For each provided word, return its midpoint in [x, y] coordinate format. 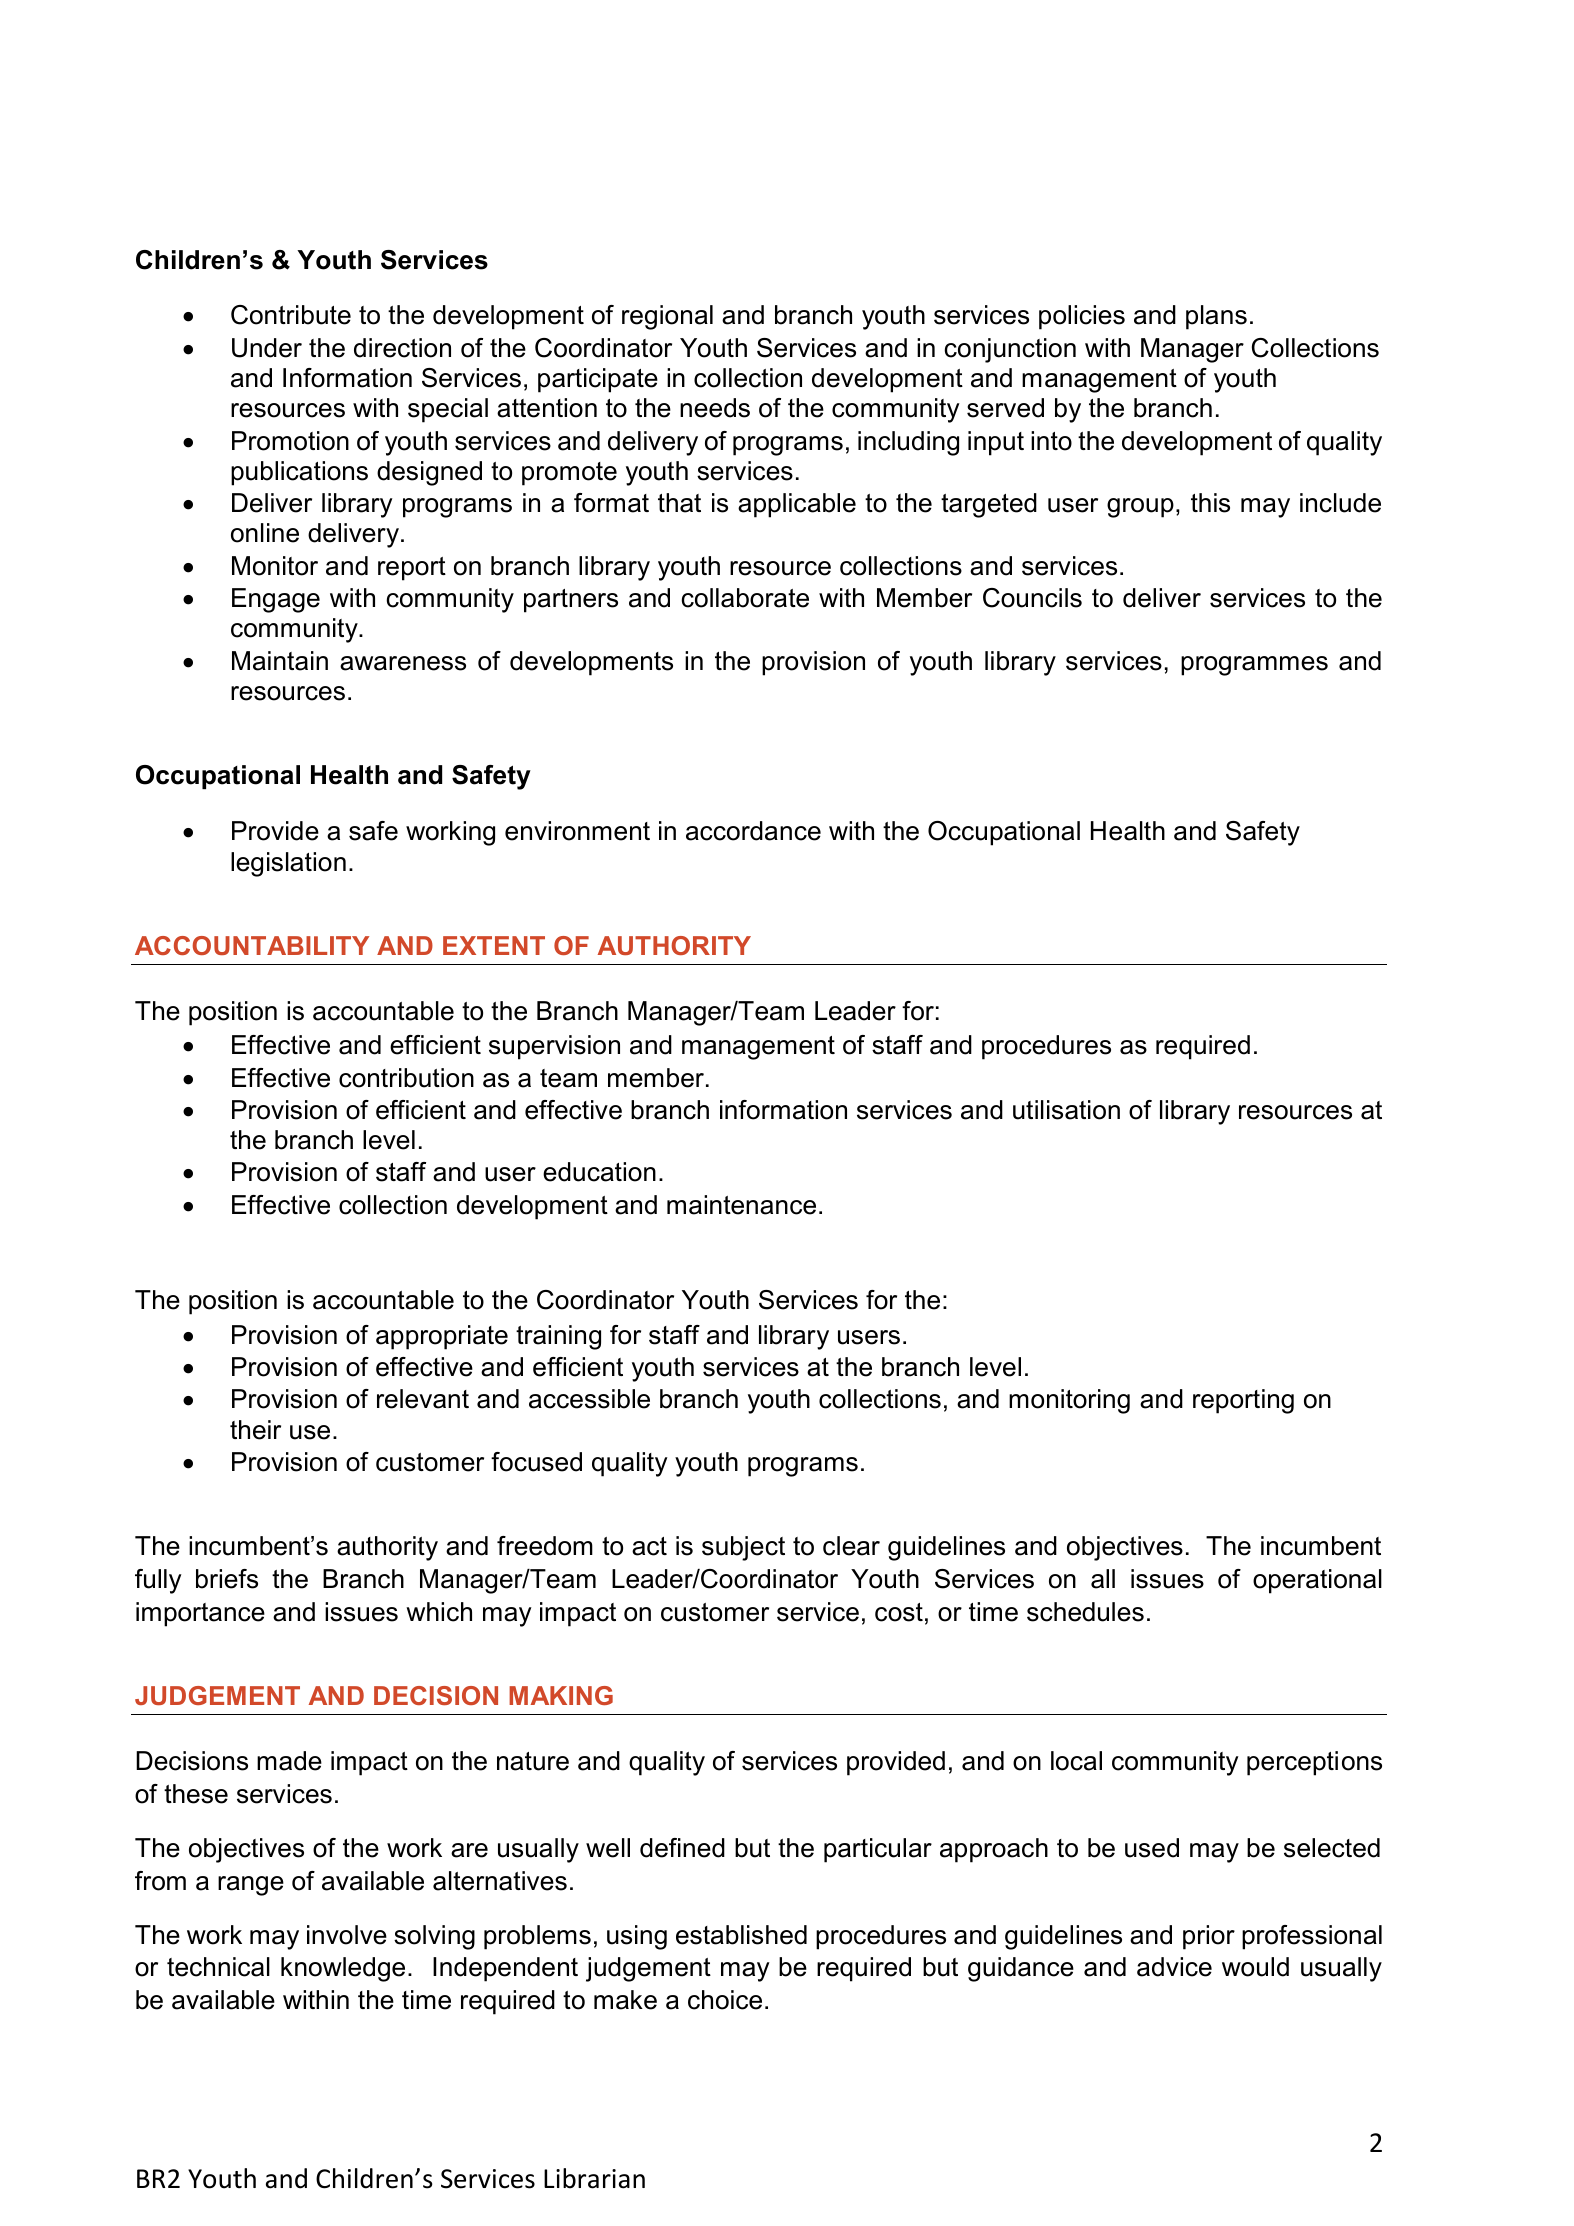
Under [267, 348]
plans [1216, 317]
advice [1174, 1967]
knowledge [343, 1969]
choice [725, 2000]
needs [715, 408]
